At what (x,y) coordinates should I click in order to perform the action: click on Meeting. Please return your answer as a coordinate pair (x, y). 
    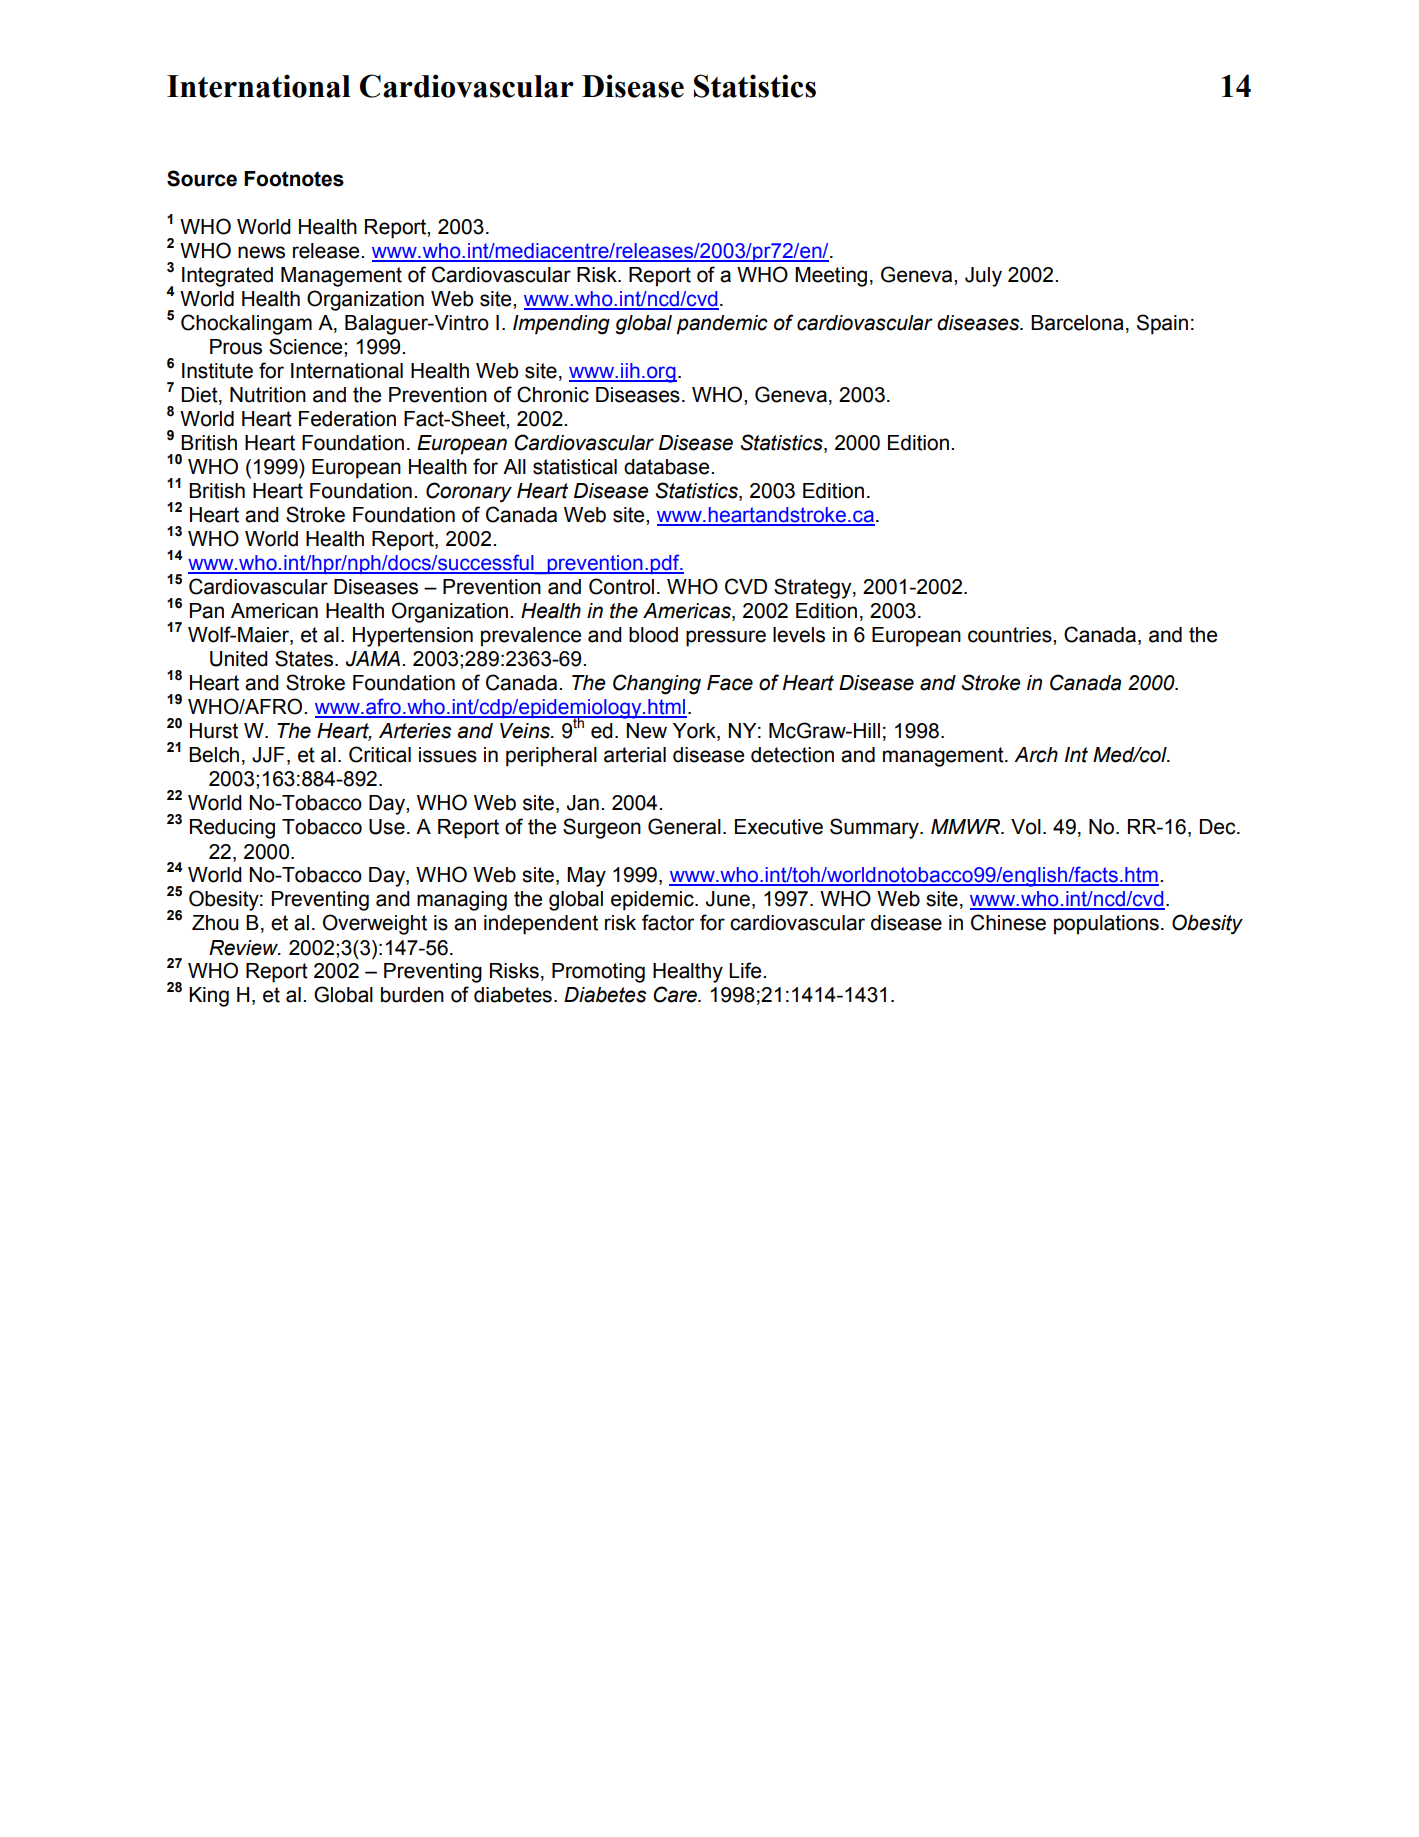
    Looking at the image, I should click on (831, 277).
